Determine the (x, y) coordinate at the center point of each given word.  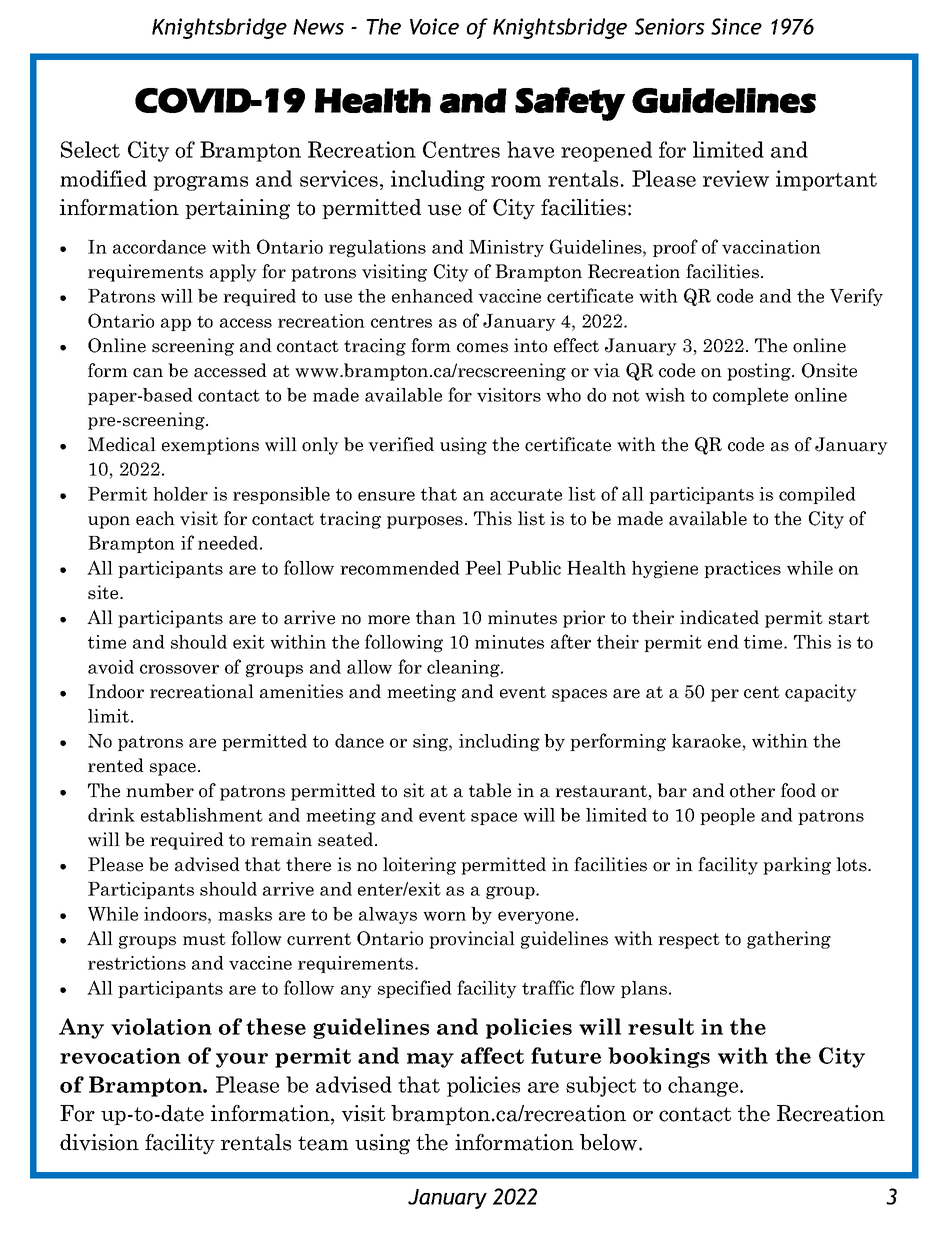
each (155, 518)
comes (482, 348)
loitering (419, 866)
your (242, 1060)
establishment (202, 815)
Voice (434, 26)
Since (736, 26)
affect (492, 1055)
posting (760, 372)
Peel (483, 568)
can (148, 373)
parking (797, 866)
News (318, 27)
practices (742, 569)
